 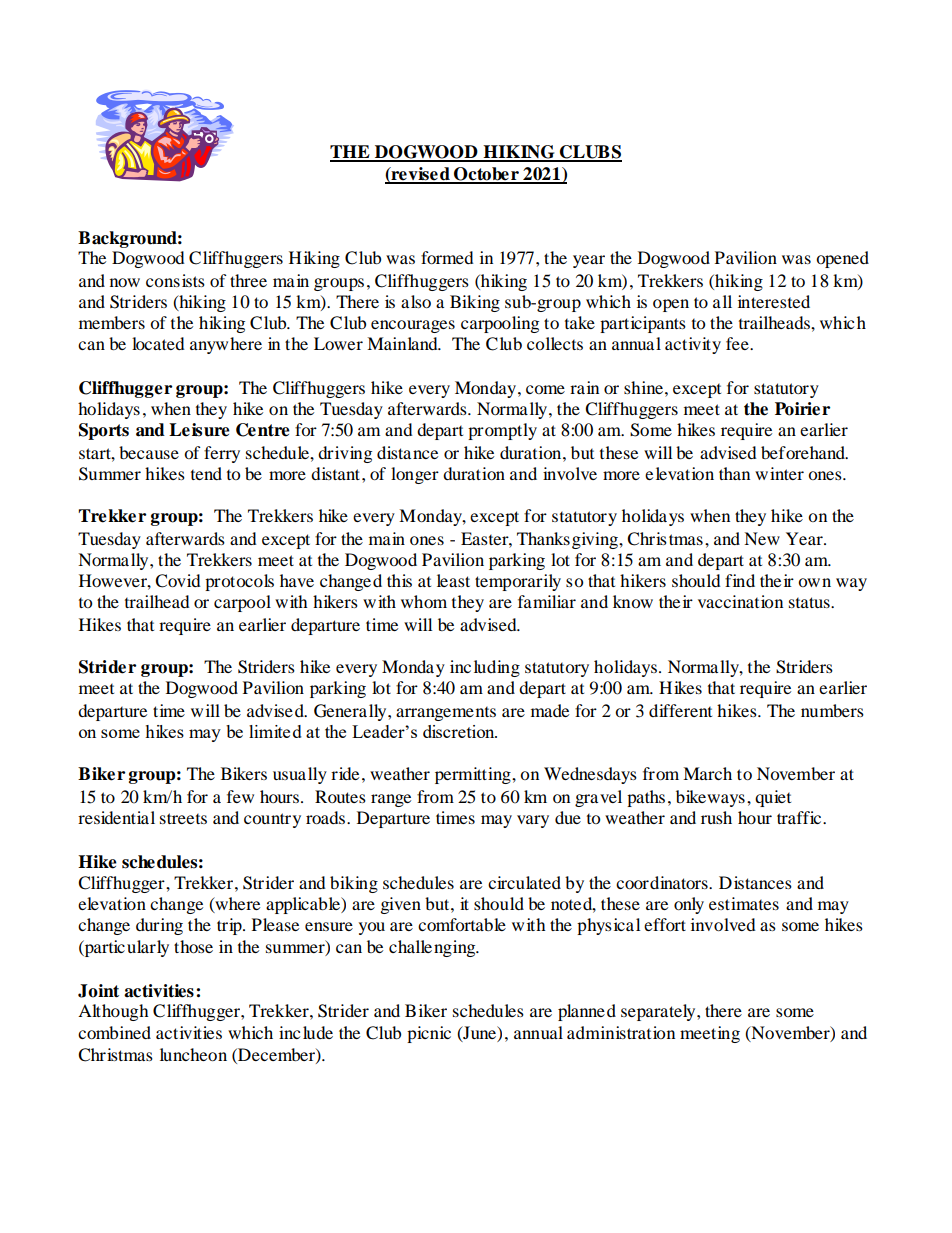 What do you see at coordinates (178, 581) in the screenshot?
I see `Covid` at bounding box center [178, 581].
